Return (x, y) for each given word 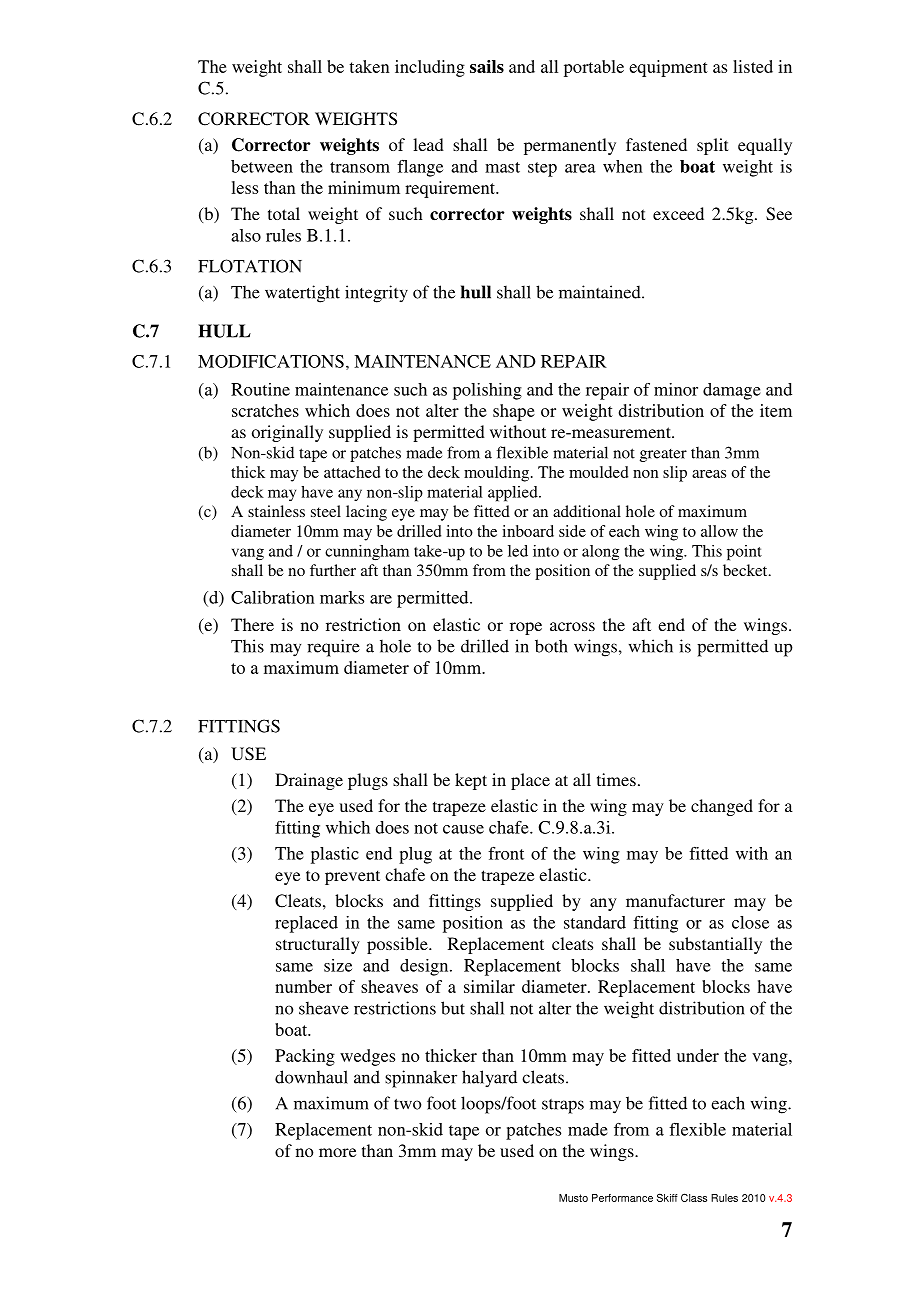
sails (487, 66)
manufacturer (675, 900)
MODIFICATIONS (271, 361)
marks (342, 597)
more (337, 1152)
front (506, 853)
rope (526, 628)
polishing (487, 391)
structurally (318, 945)
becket (746, 570)
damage (732, 391)
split (712, 146)
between (262, 166)
